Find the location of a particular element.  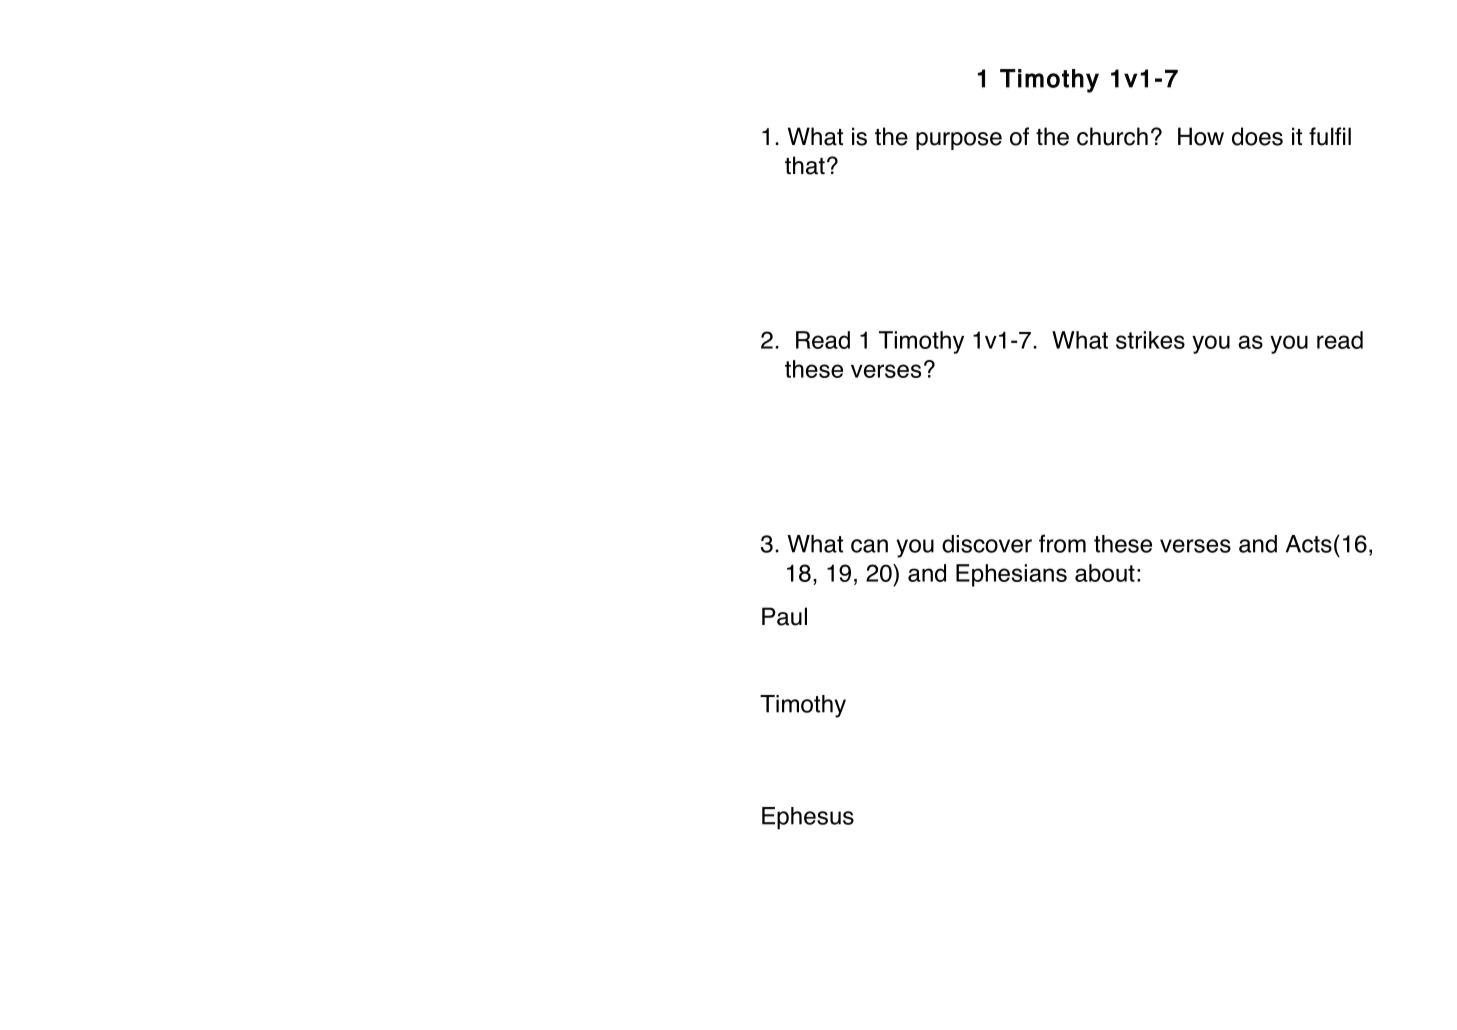

does is located at coordinates (1257, 136).
